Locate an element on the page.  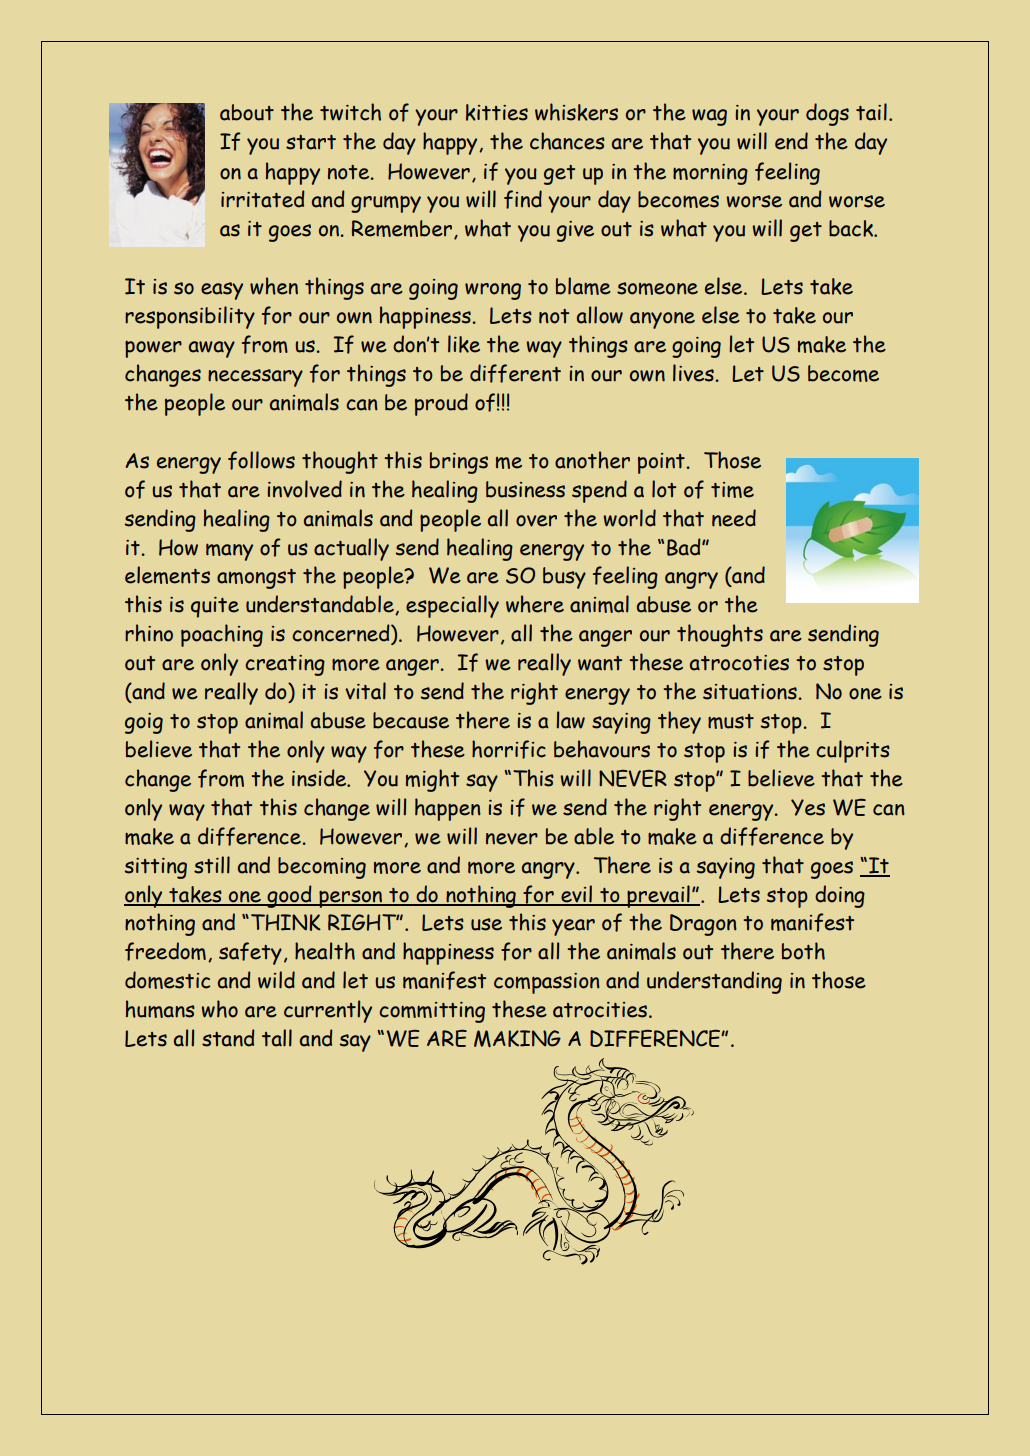
dogs is located at coordinates (827, 114).
